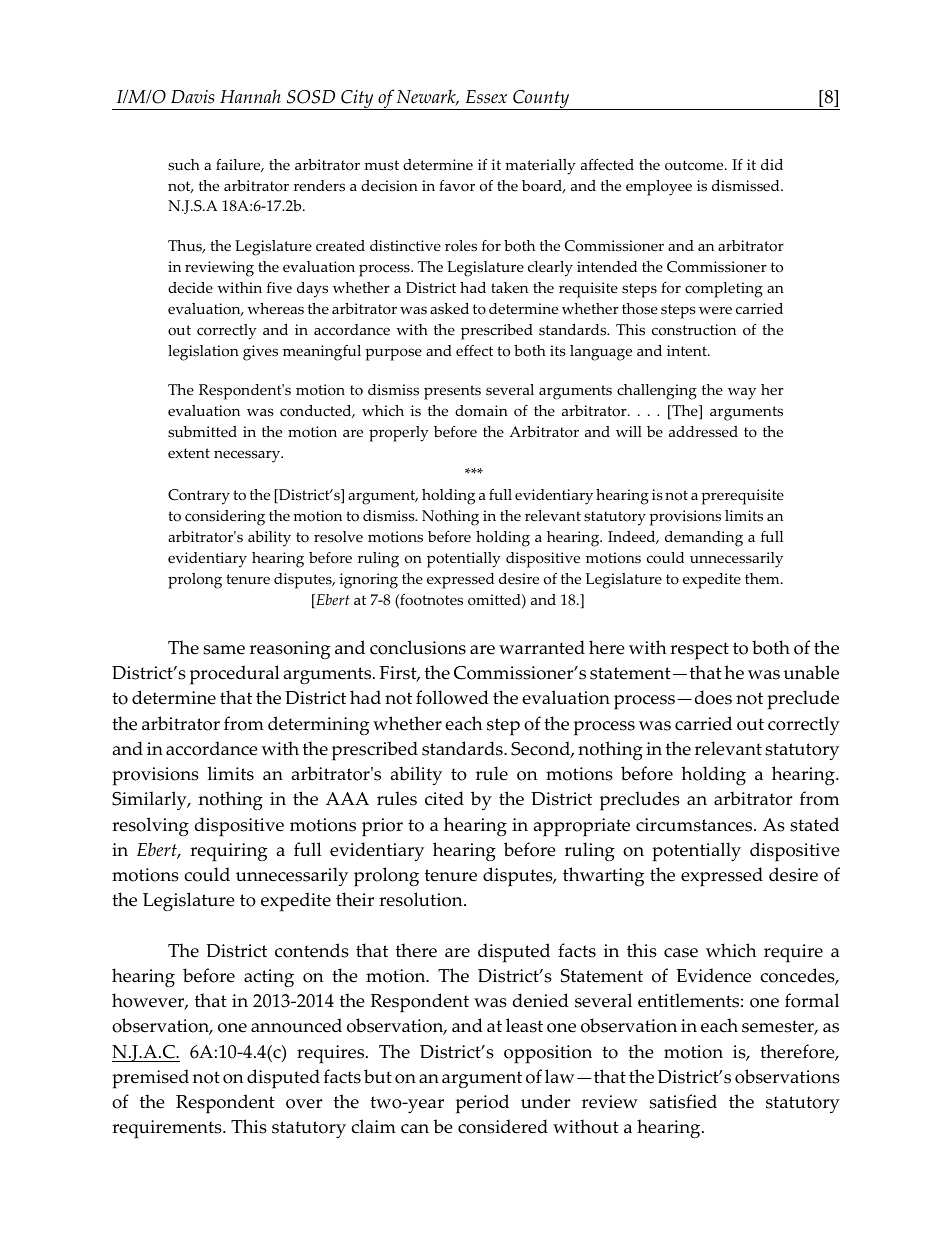 This page has height=1233, width=952. What do you see at coordinates (772, 164) in the page?
I see `did` at bounding box center [772, 164].
